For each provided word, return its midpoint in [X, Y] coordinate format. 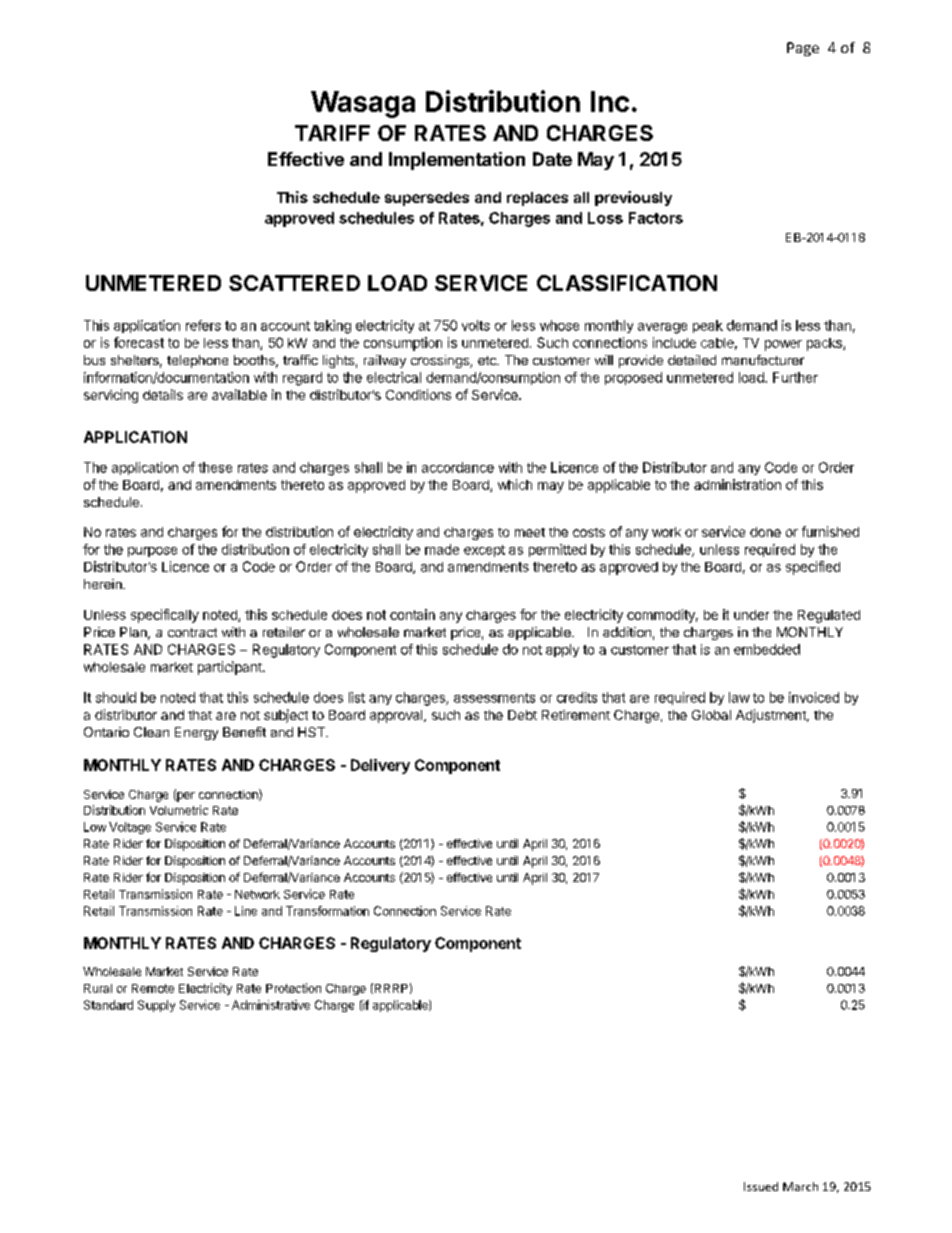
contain [412, 614]
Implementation [457, 161]
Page [803, 49]
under [751, 615]
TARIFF [332, 133]
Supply [156, 1006]
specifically [165, 616]
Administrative [271, 1005]
